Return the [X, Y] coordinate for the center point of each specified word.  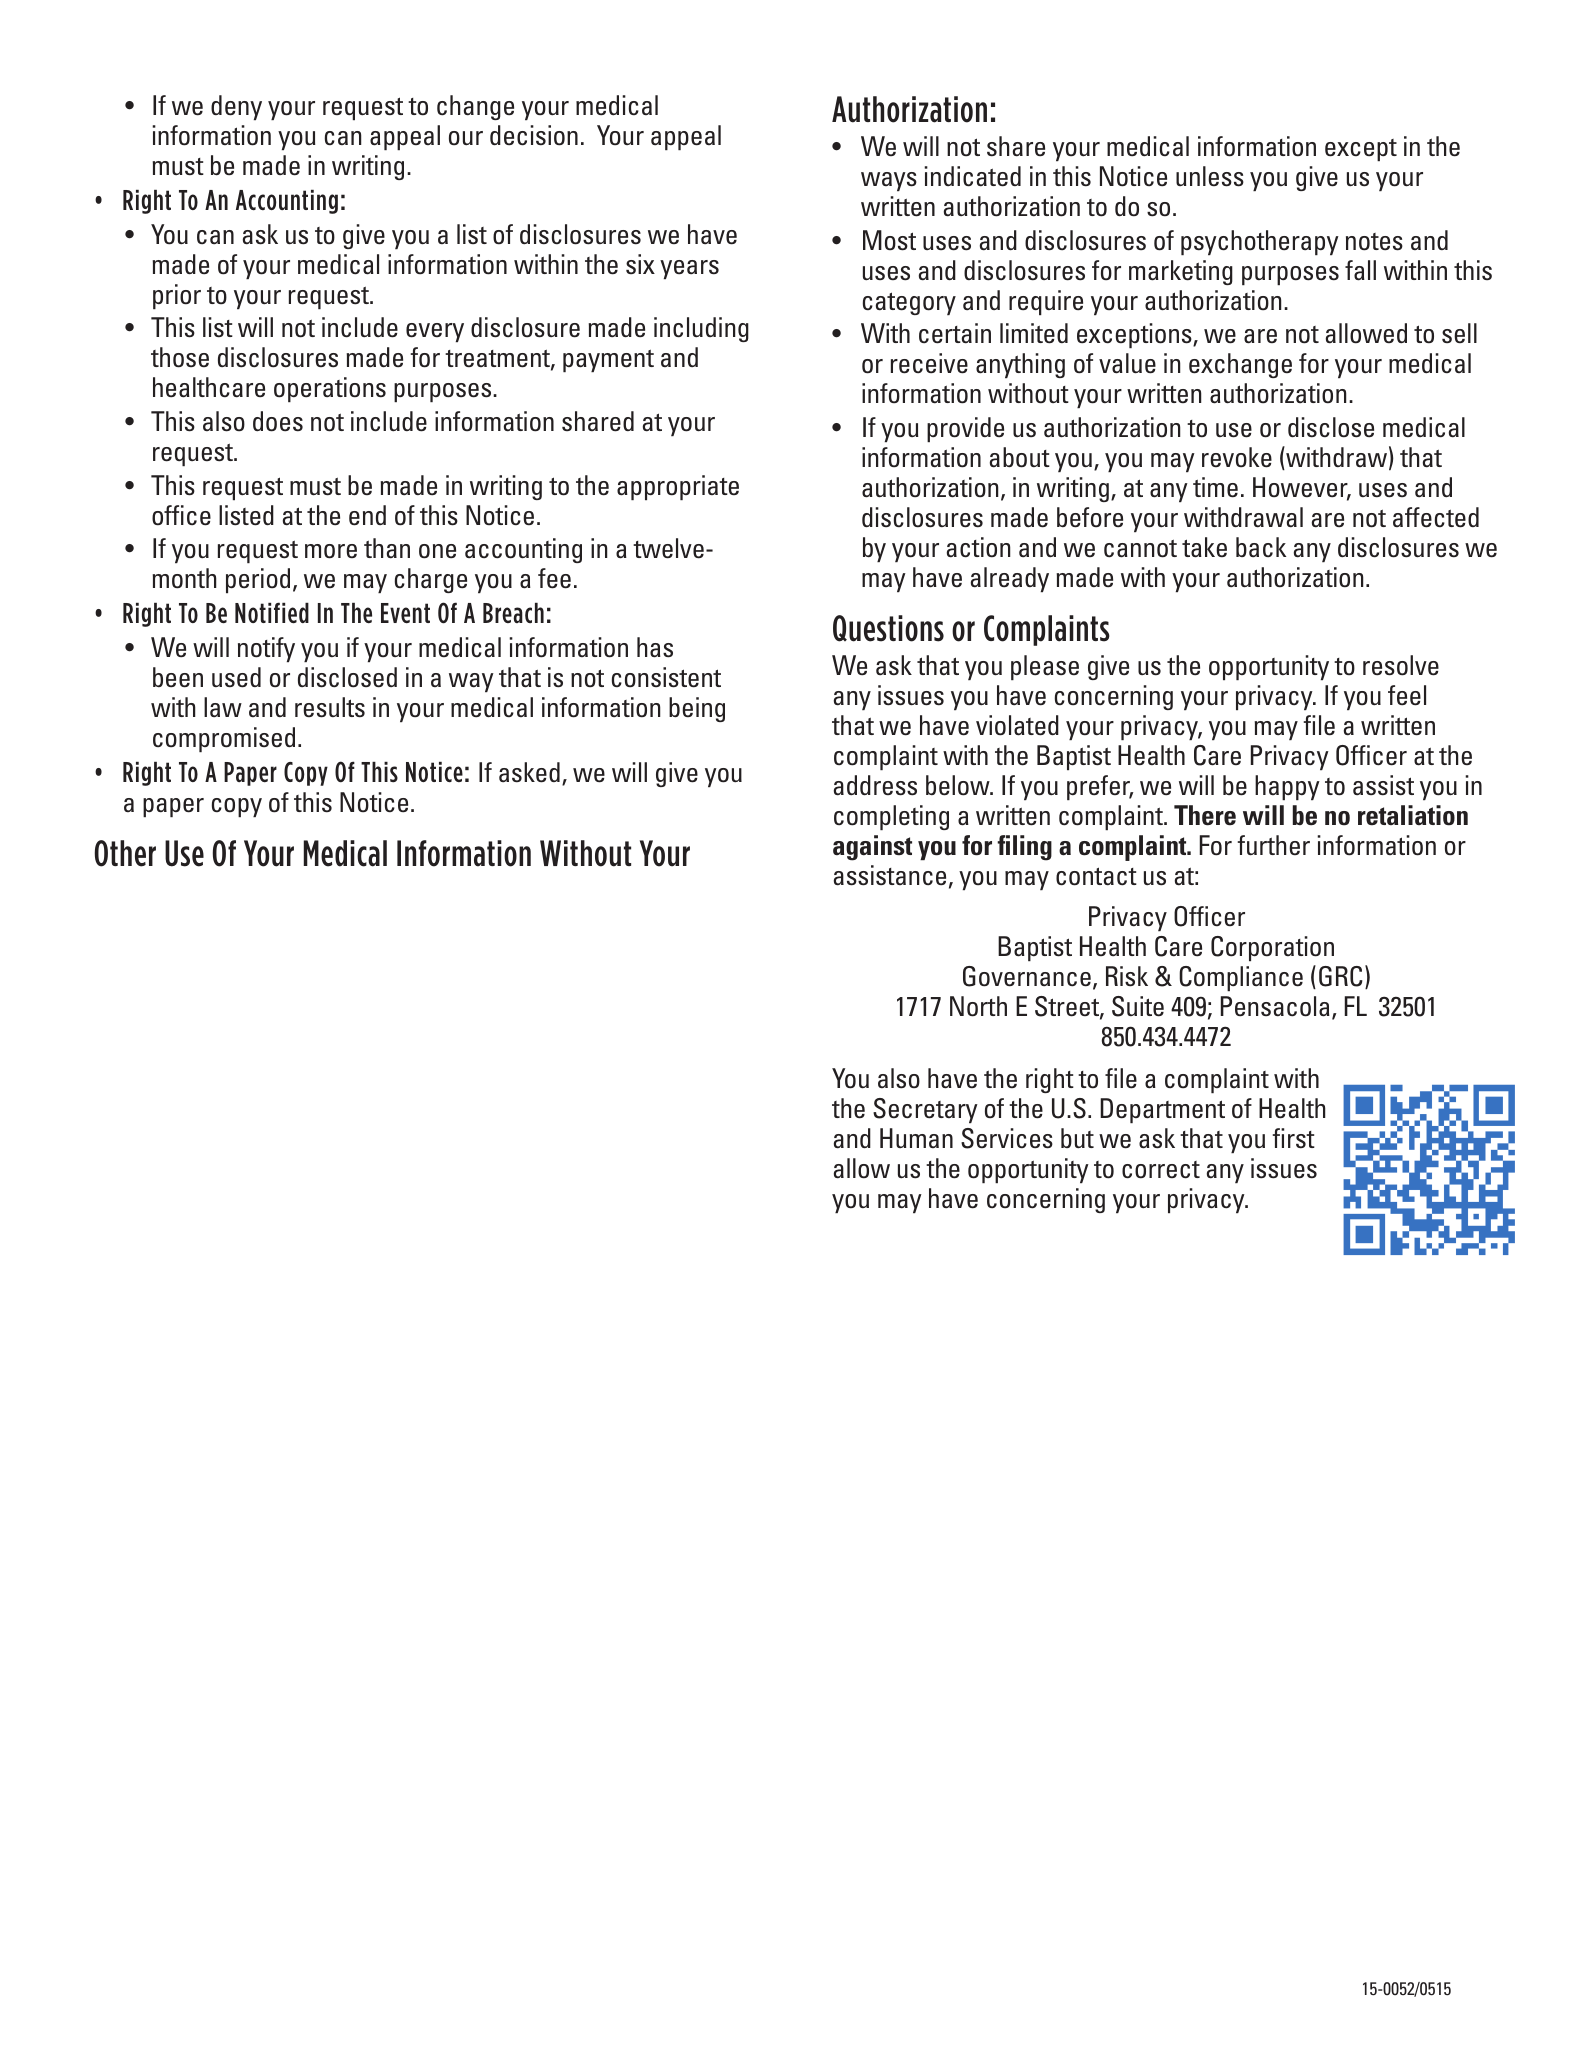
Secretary [925, 1110]
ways [889, 181]
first [1294, 1138]
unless [1210, 176]
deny [236, 107]
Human [916, 1138]
